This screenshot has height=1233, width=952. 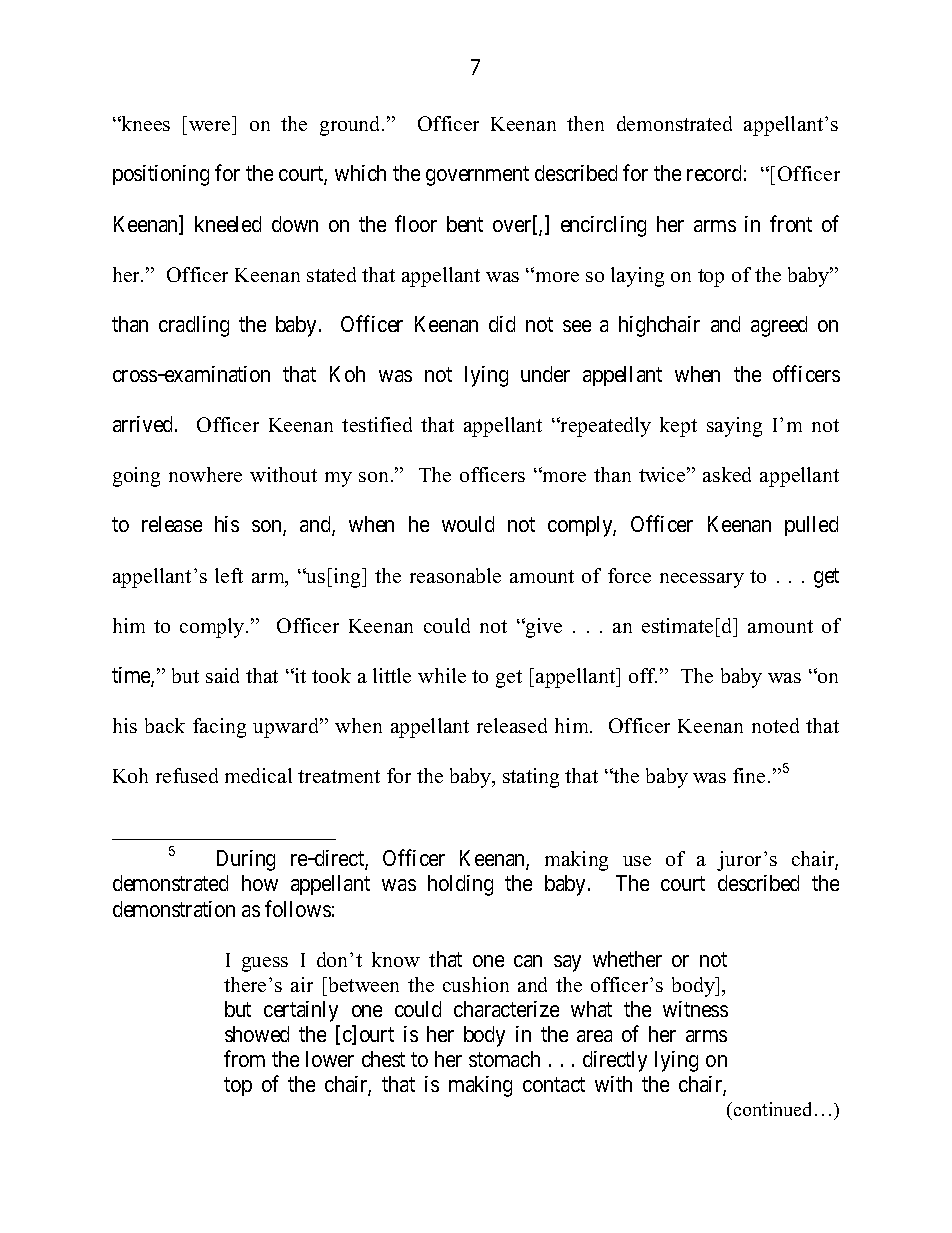 I want to click on from, so click(x=244, y=1058).
